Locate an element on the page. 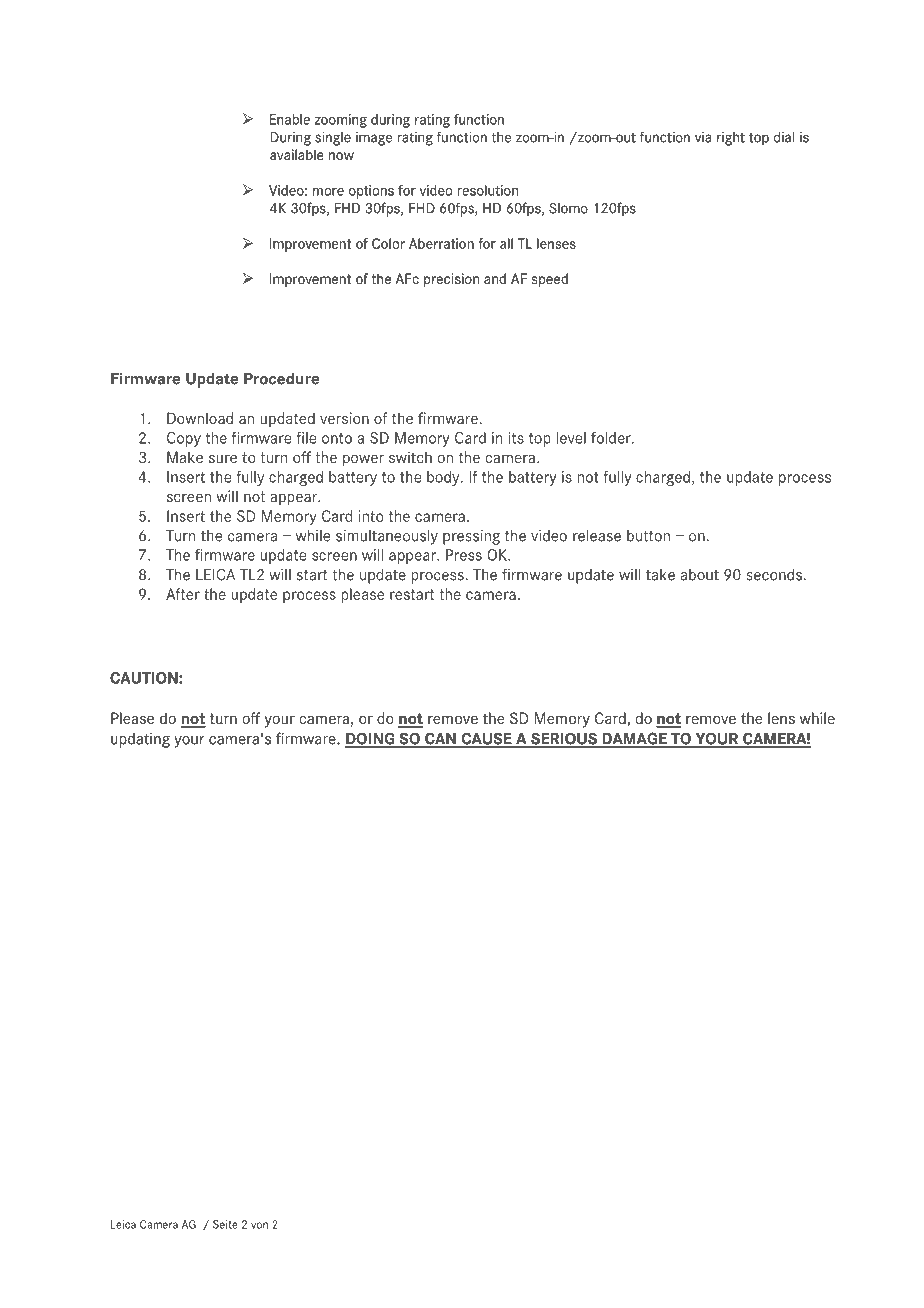 The width and height of the image is (924, 1308). available is located at coordinates (297, 154).
